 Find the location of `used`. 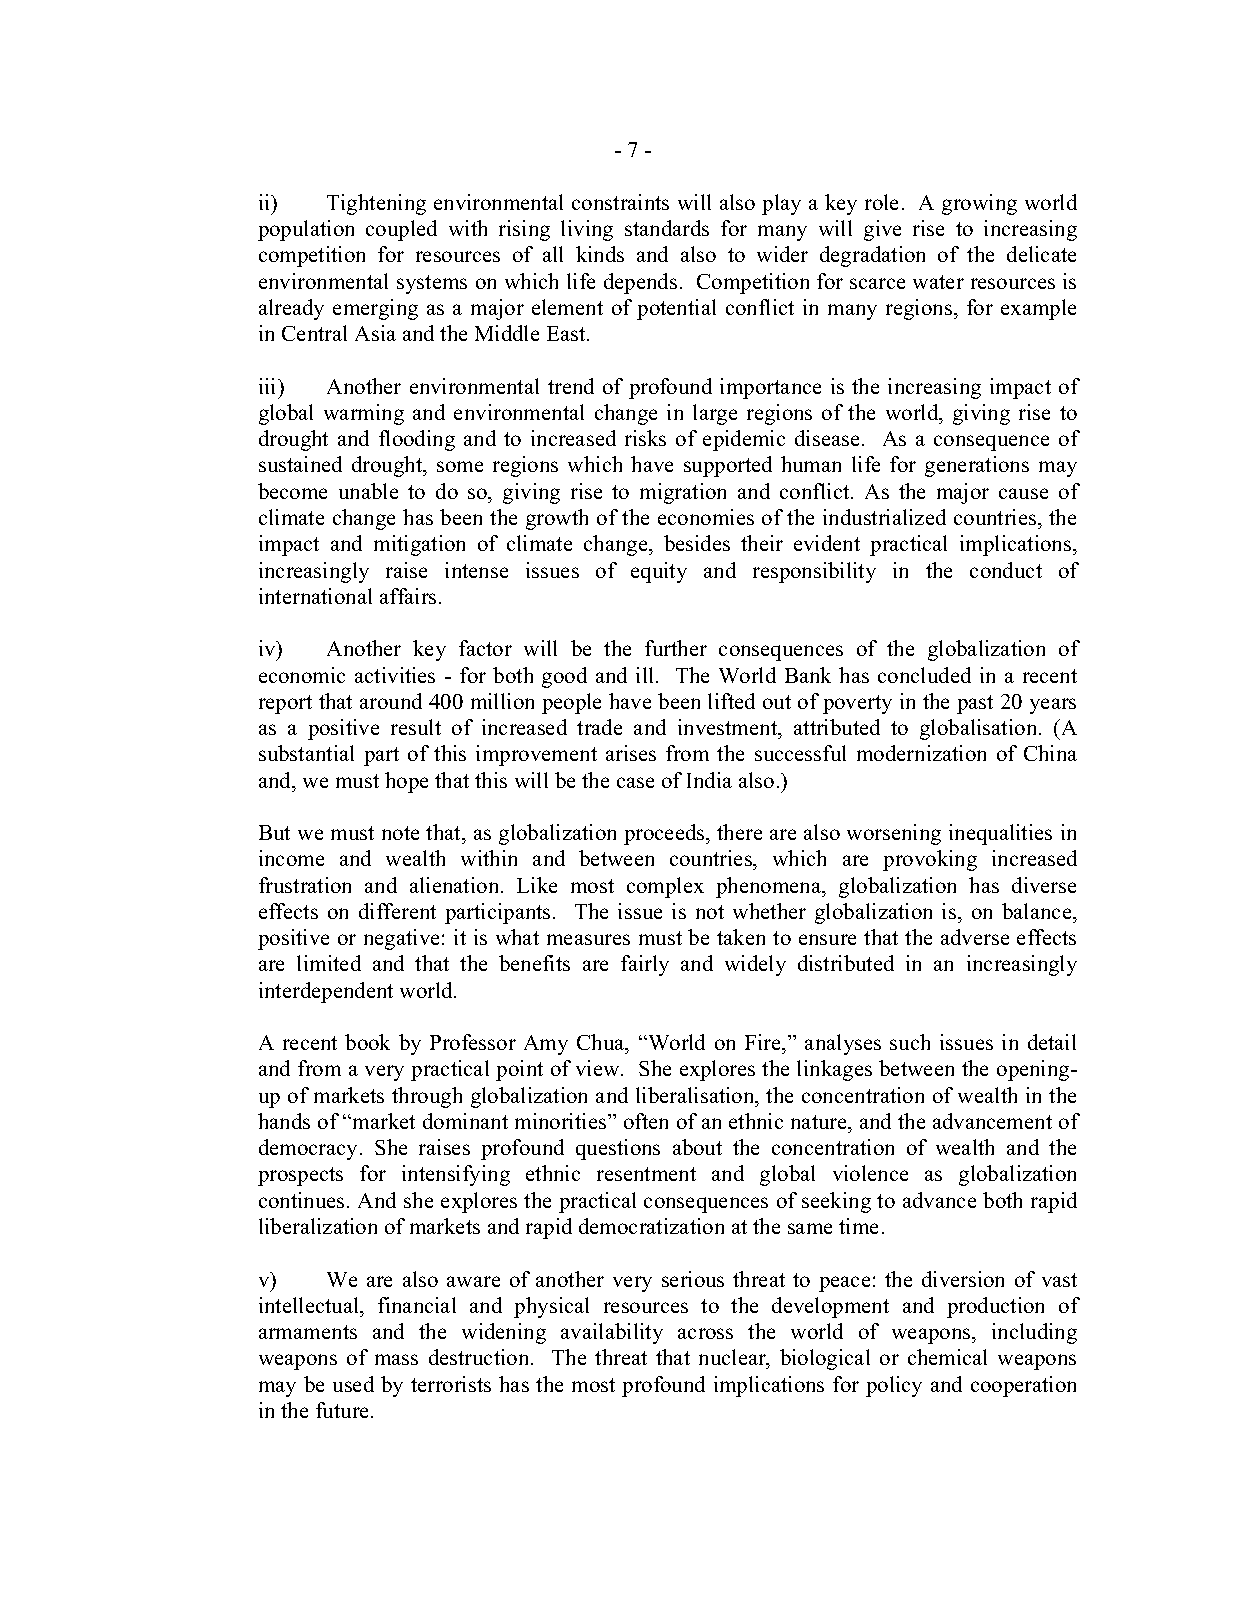

used is located at coordinates (353, 1384).
